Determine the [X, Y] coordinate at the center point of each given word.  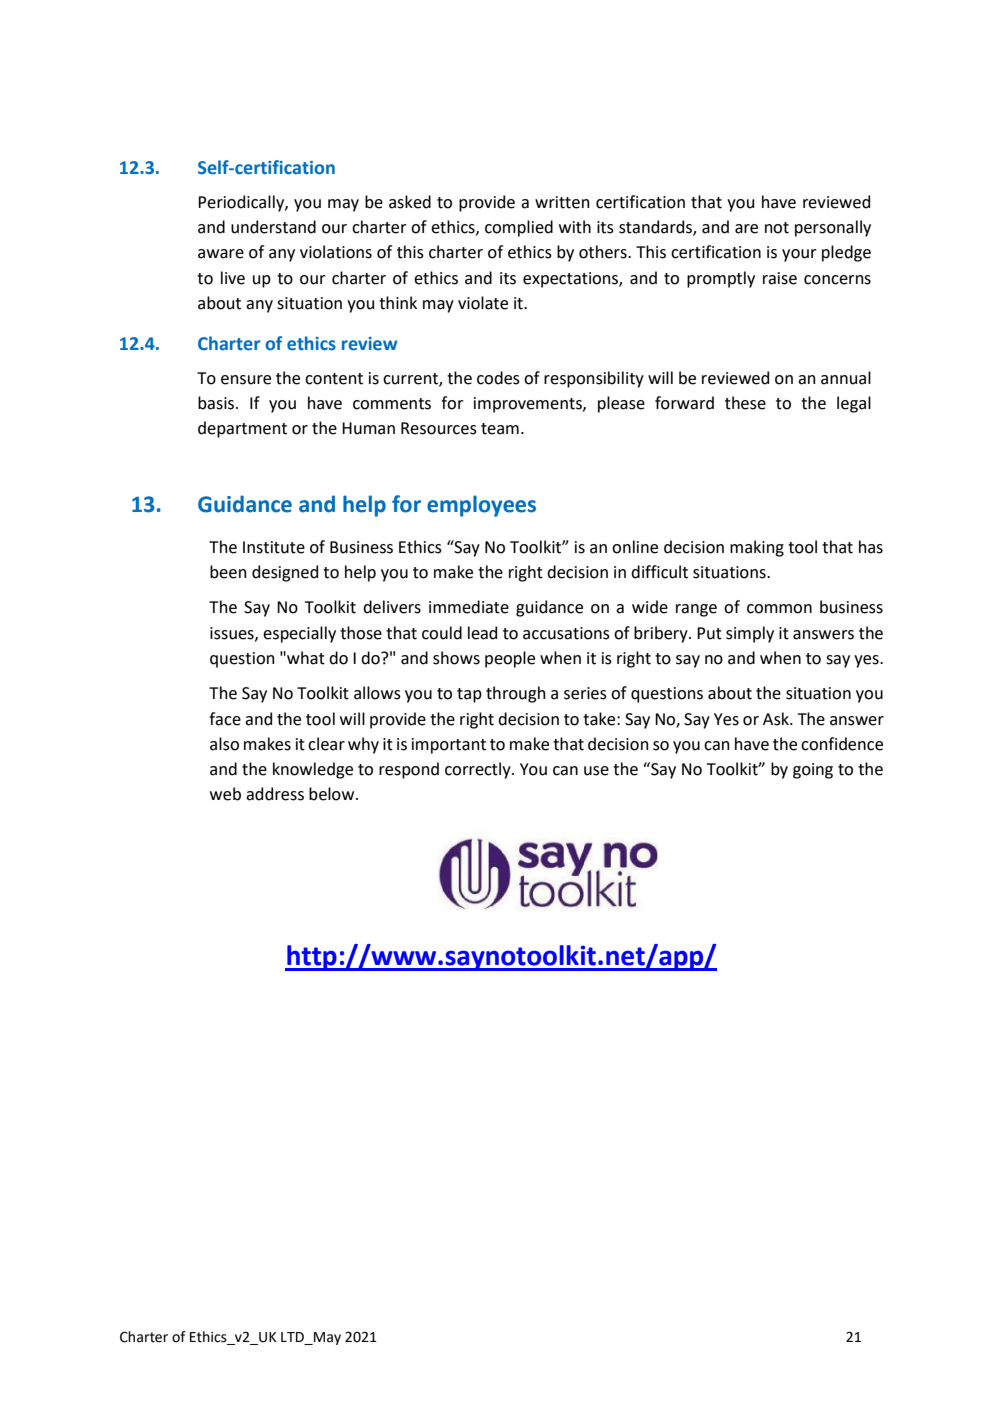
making [757, 548]
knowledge [313, 770]
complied [519, 228]
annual [846, 378]
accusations [566, 633]
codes [498, 378]
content [334, 379]
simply [750, 634]
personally [833, 228]
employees [481, 506]
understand [273, 227]
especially [299, 634]
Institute [274, 547]
